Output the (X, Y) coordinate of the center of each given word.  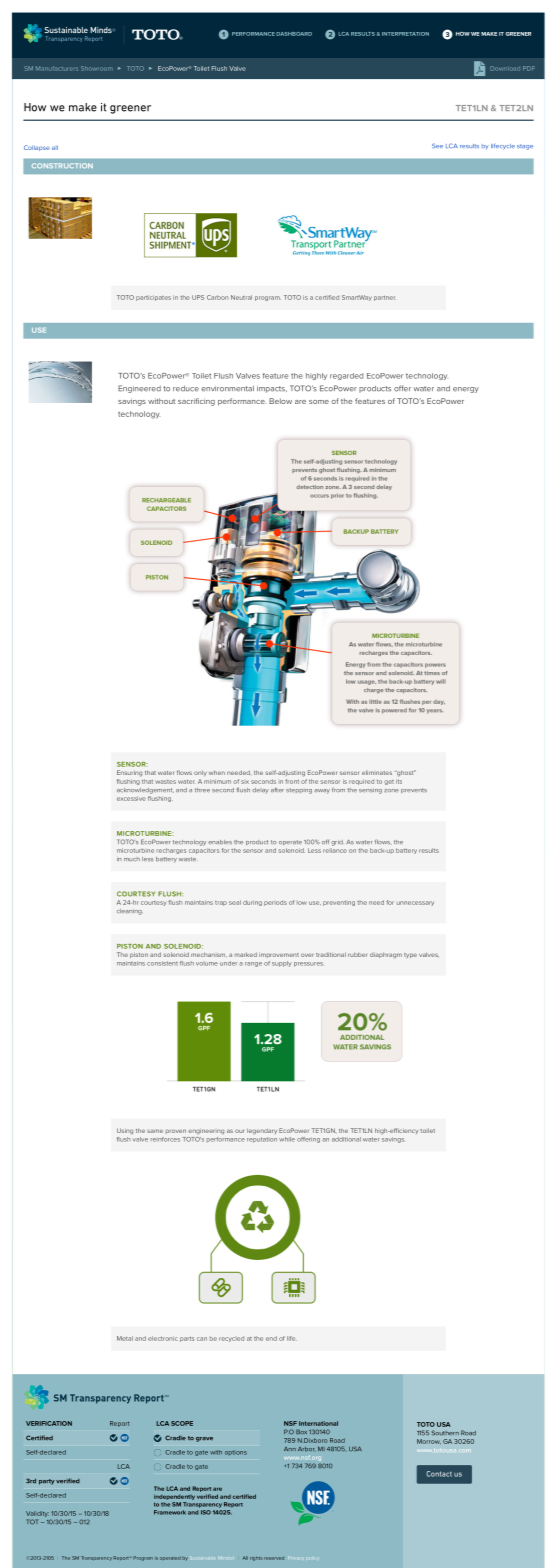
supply (282, 964)
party (47, 1482)
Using (125, 1131)
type (410, 955)
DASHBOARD (294, 34)
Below (280, 401)
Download (505, 68)
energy (466, 390)
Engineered (139, 389)
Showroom (97, 68)
